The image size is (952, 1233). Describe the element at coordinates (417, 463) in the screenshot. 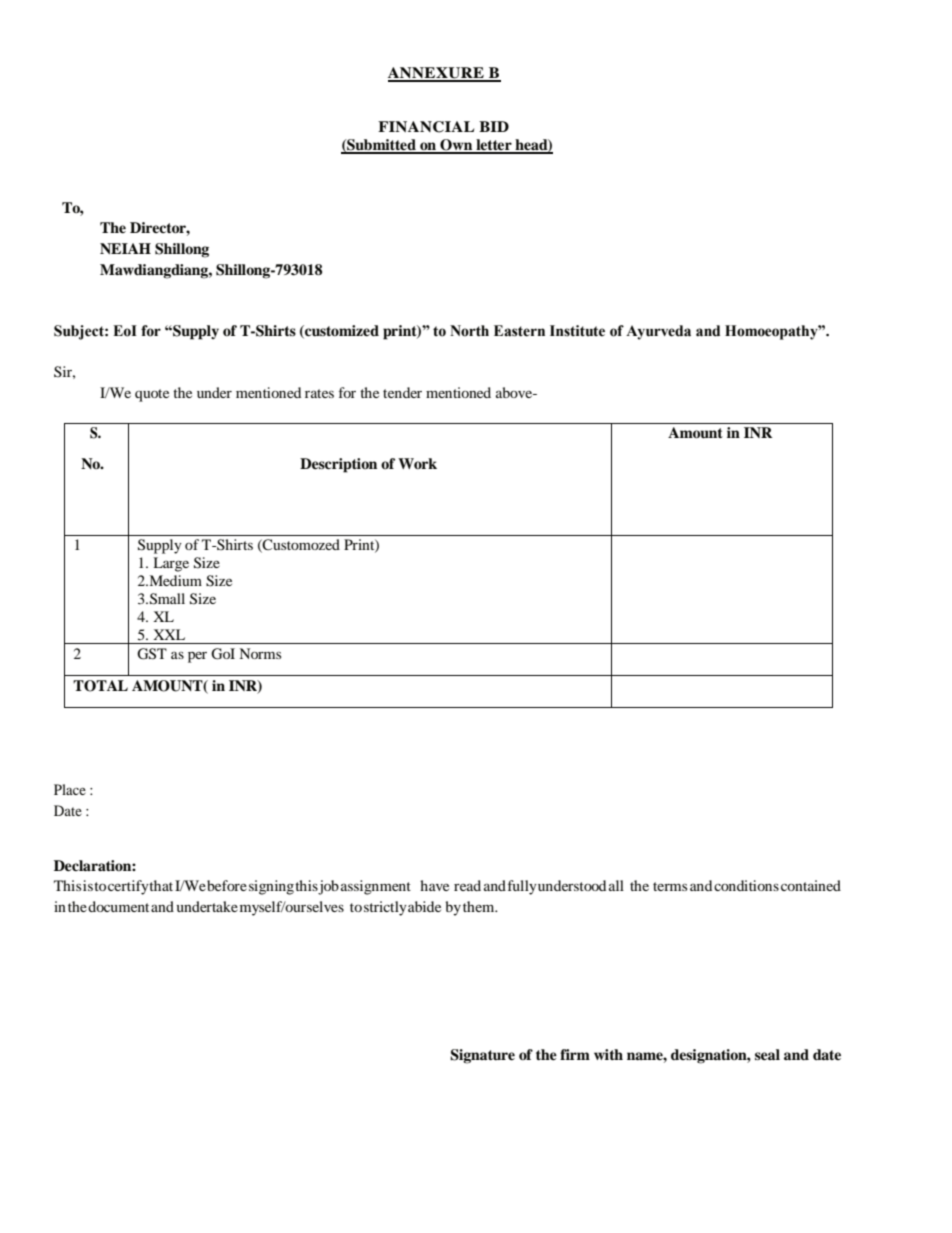

I see `Work` at that location.
